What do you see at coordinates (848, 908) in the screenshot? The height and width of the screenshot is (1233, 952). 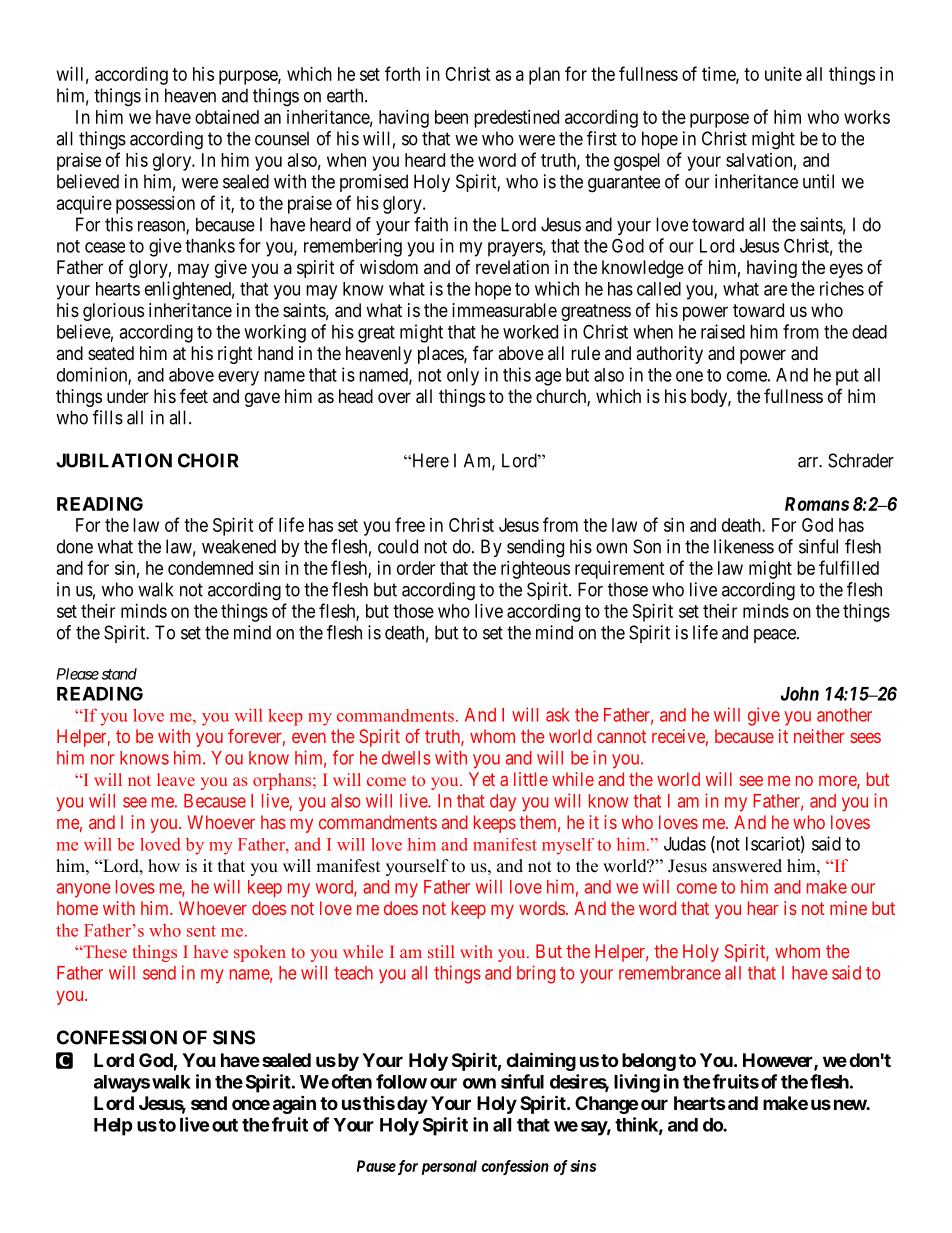 I see `mine` at bounding box center [848, 908].
